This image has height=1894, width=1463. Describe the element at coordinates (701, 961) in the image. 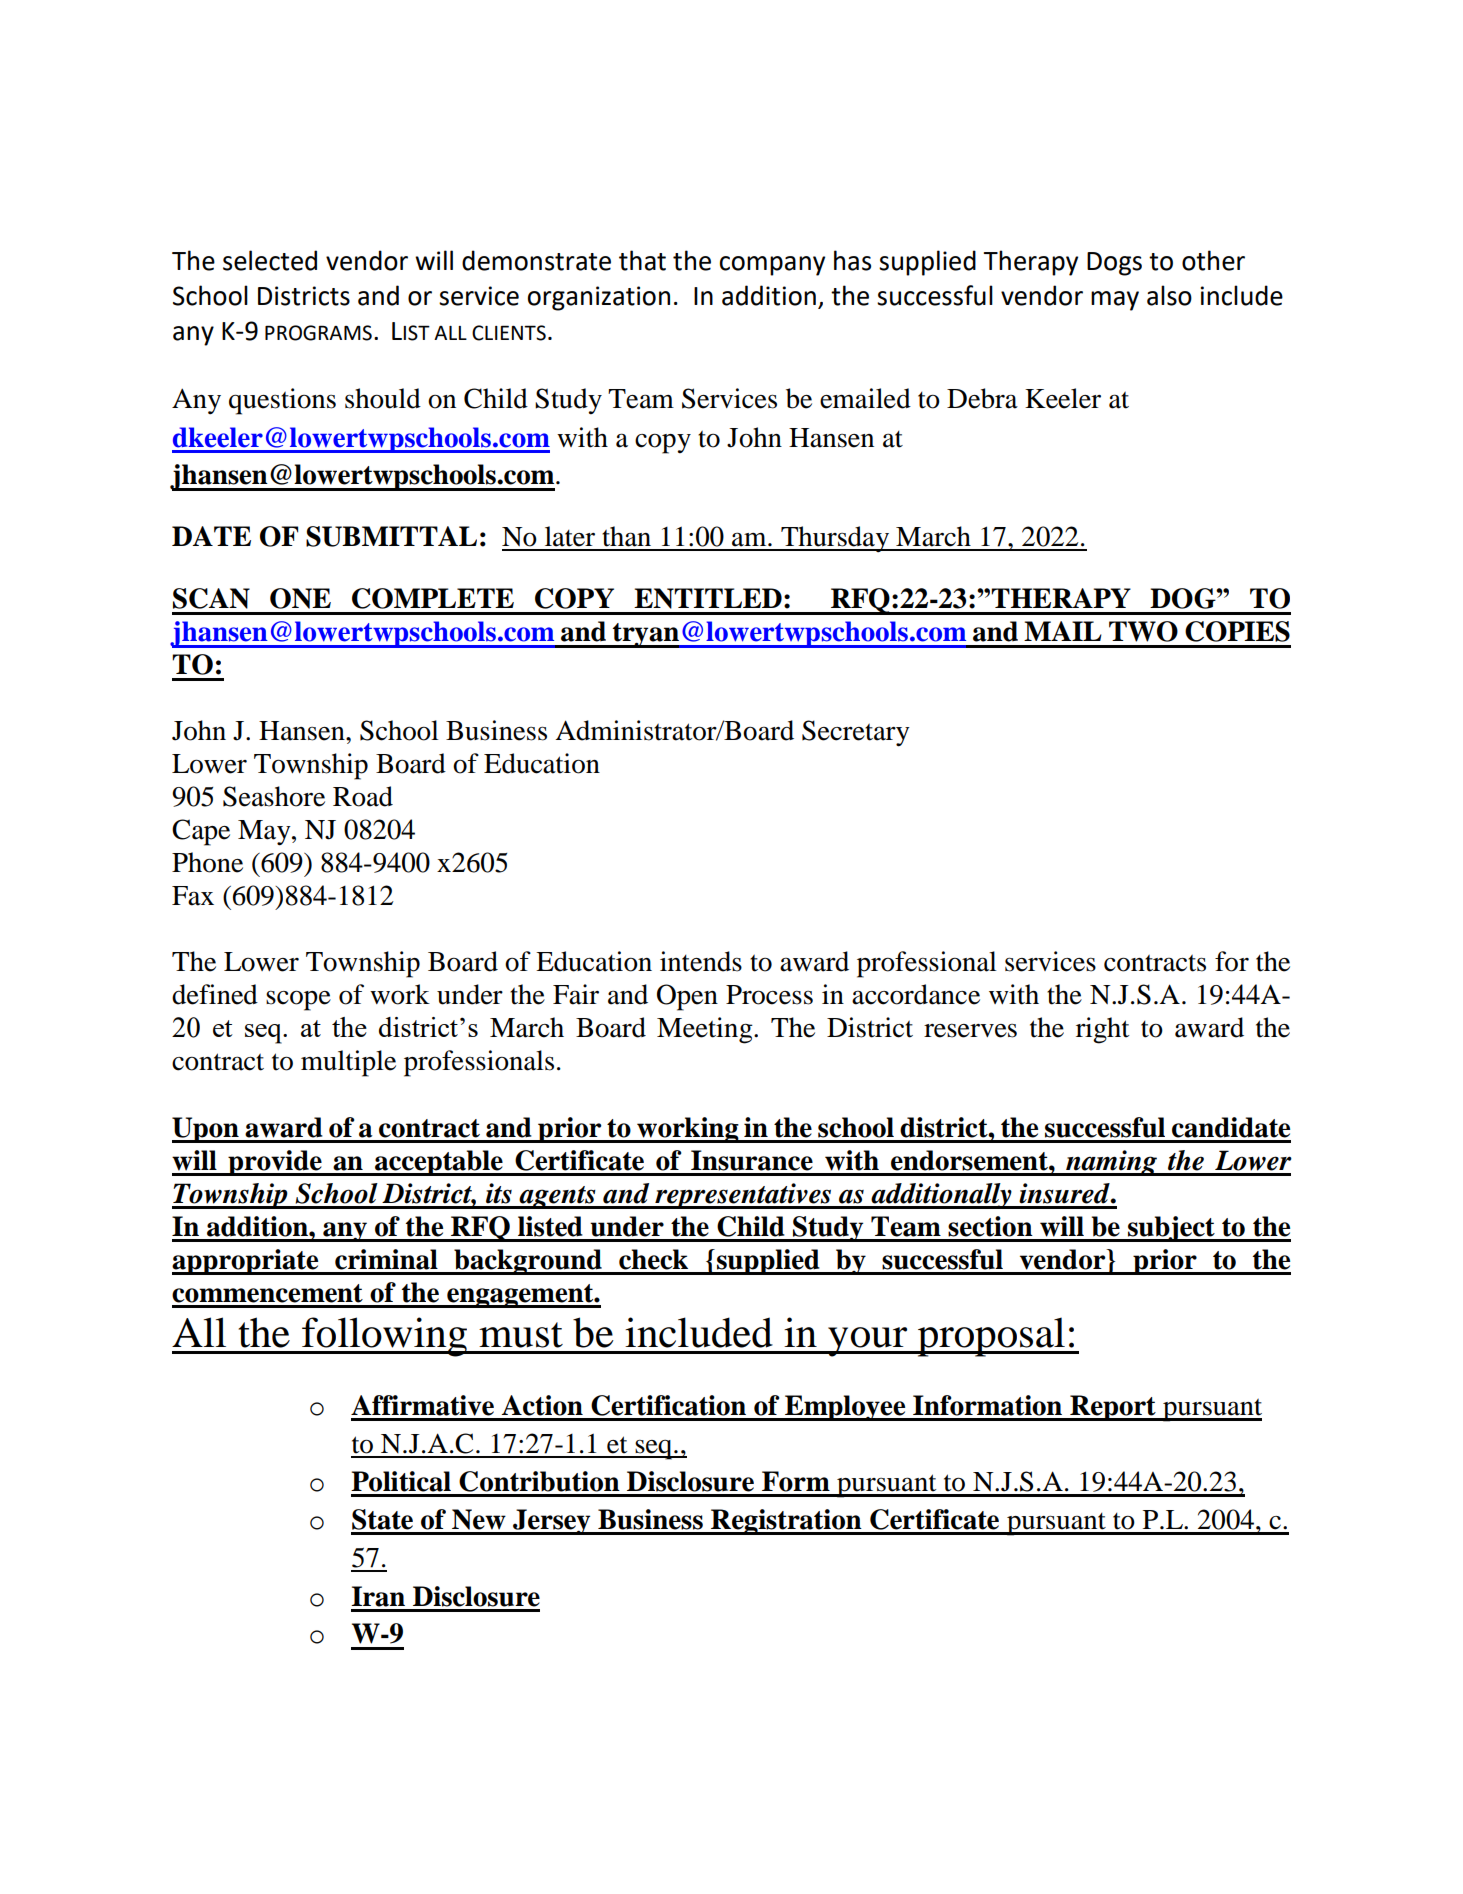

I see `intends` at that location.
